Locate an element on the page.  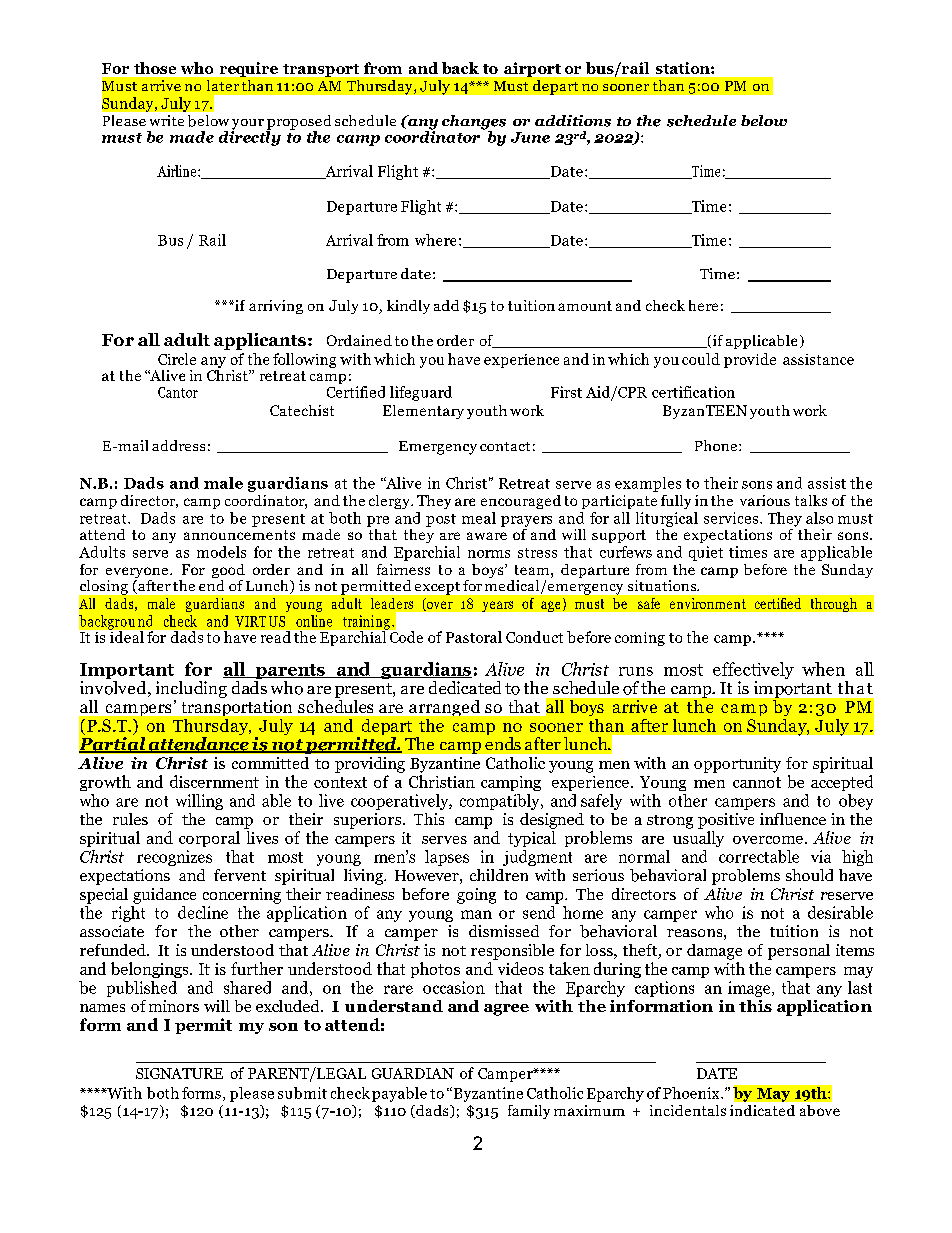
write is located at coordinates (167, 120).
